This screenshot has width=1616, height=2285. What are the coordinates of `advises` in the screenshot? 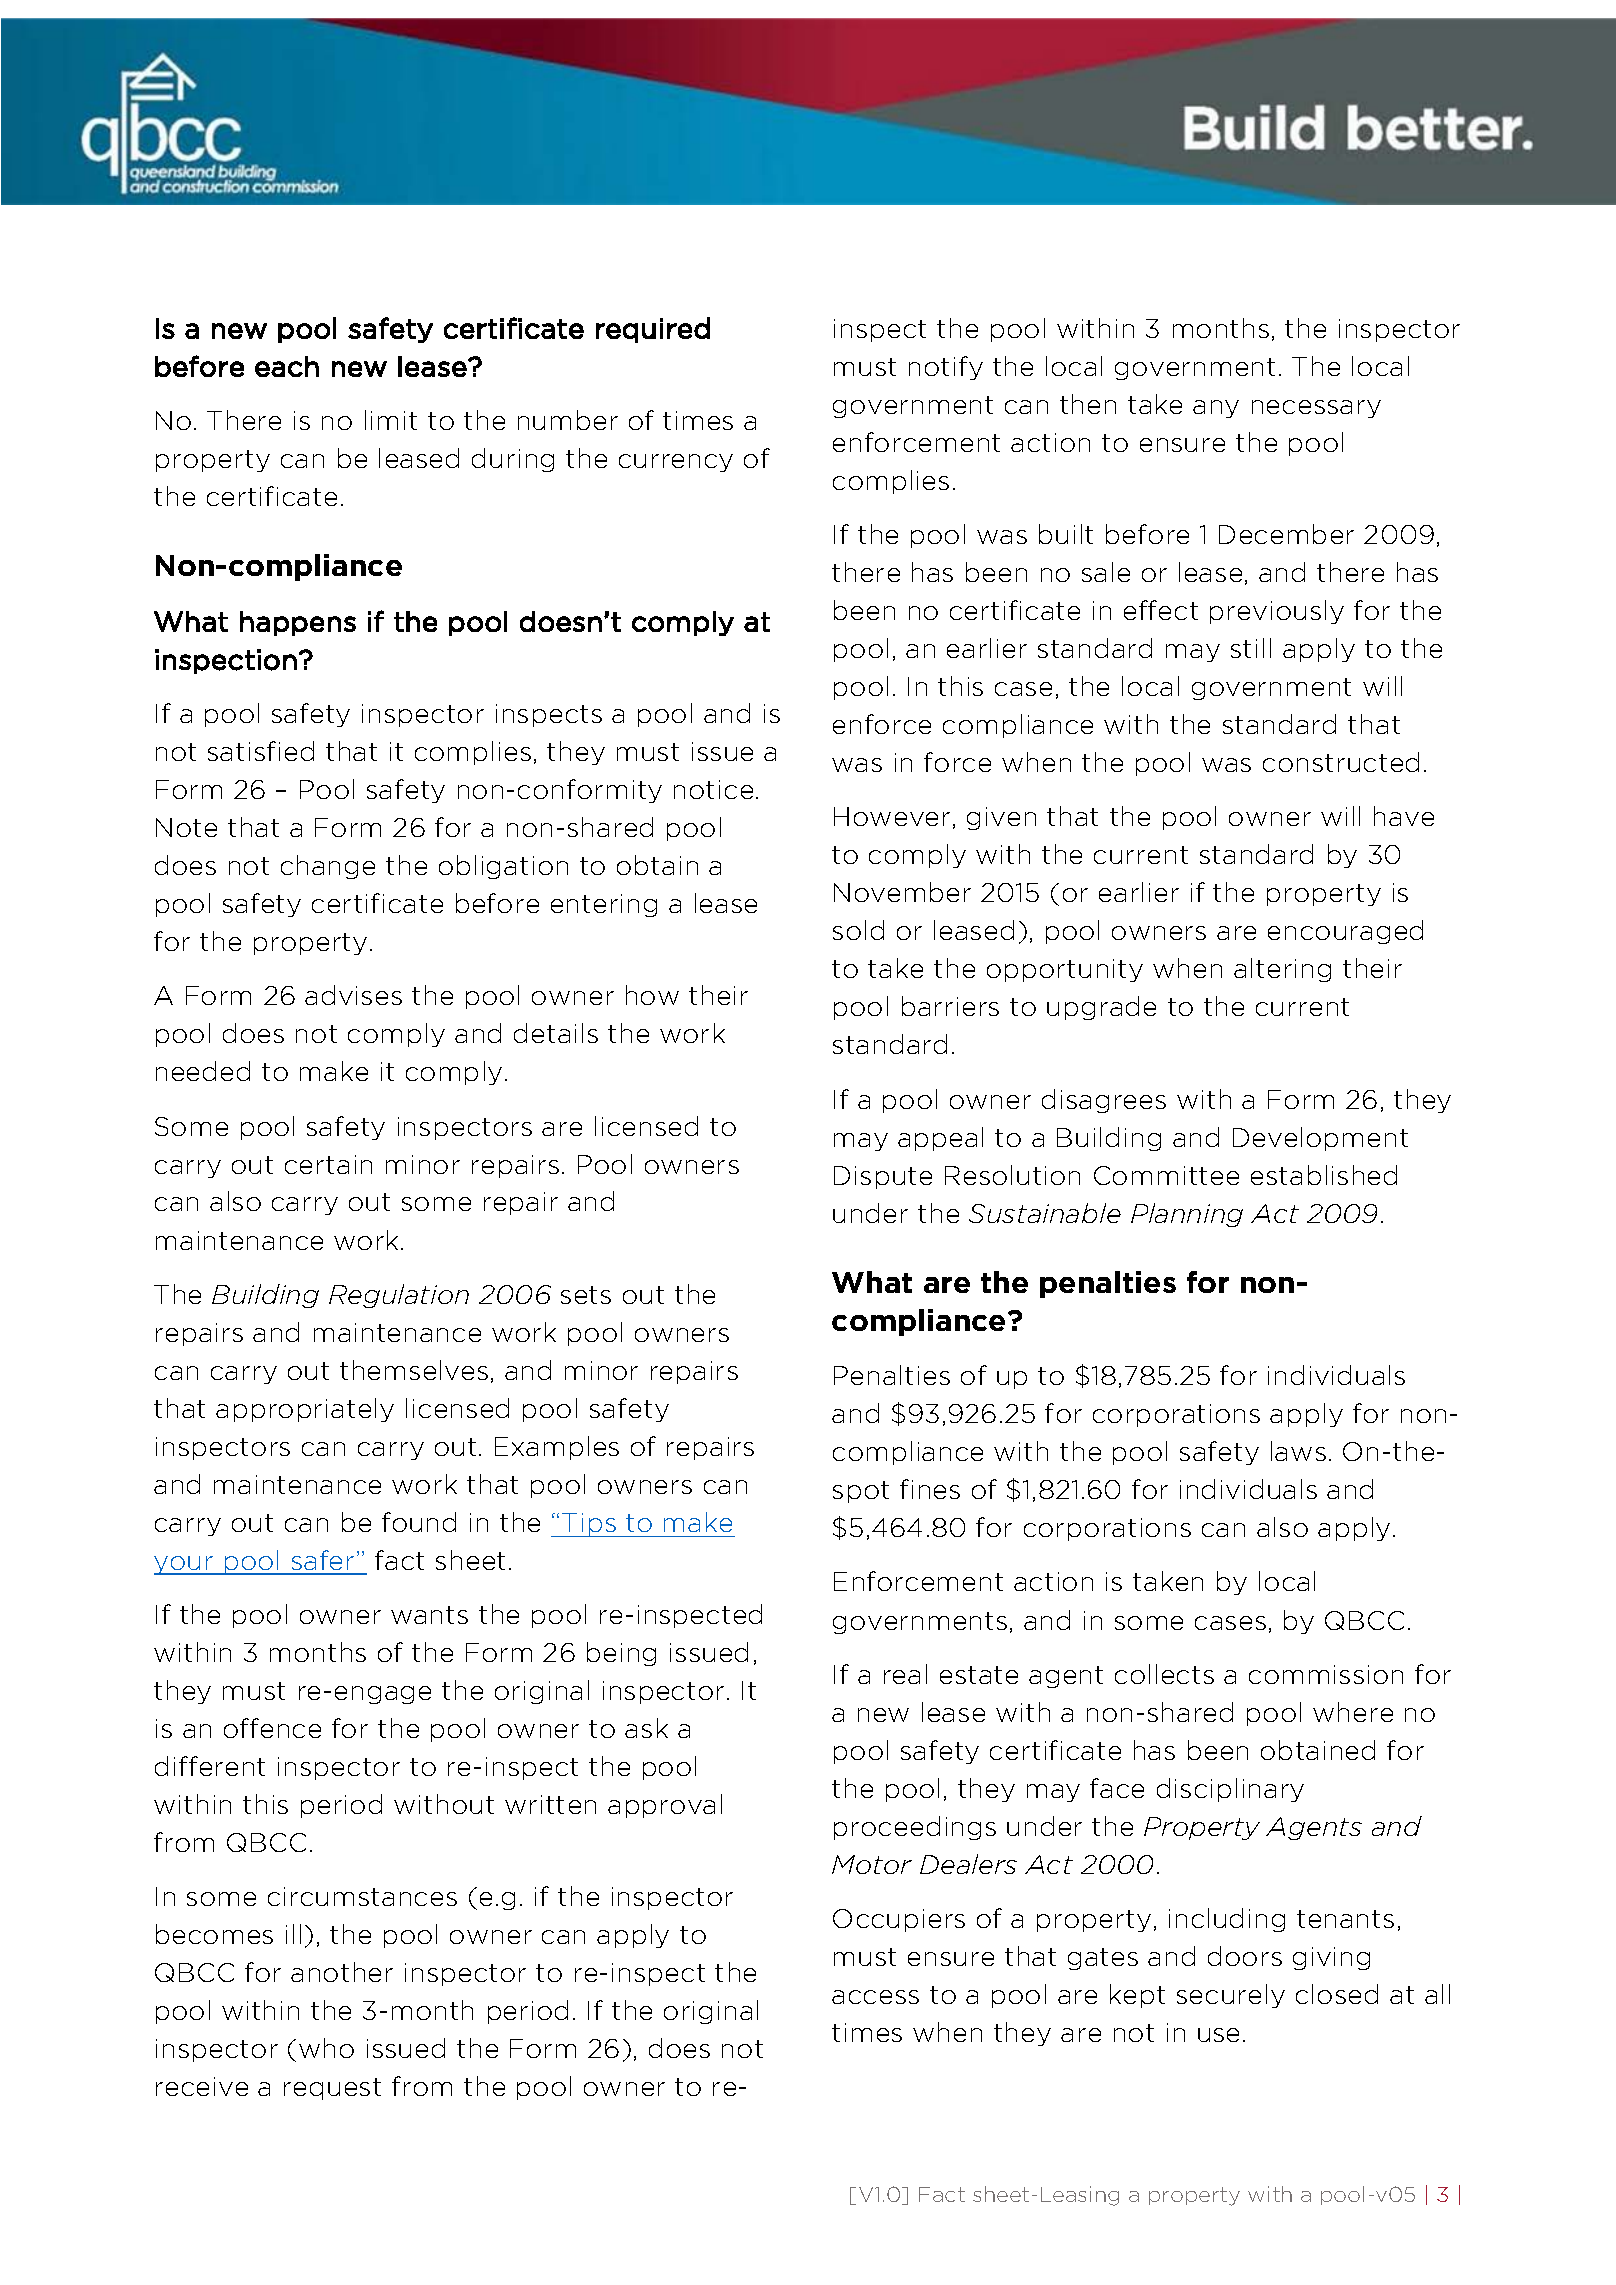 It's located at (353, 995).
